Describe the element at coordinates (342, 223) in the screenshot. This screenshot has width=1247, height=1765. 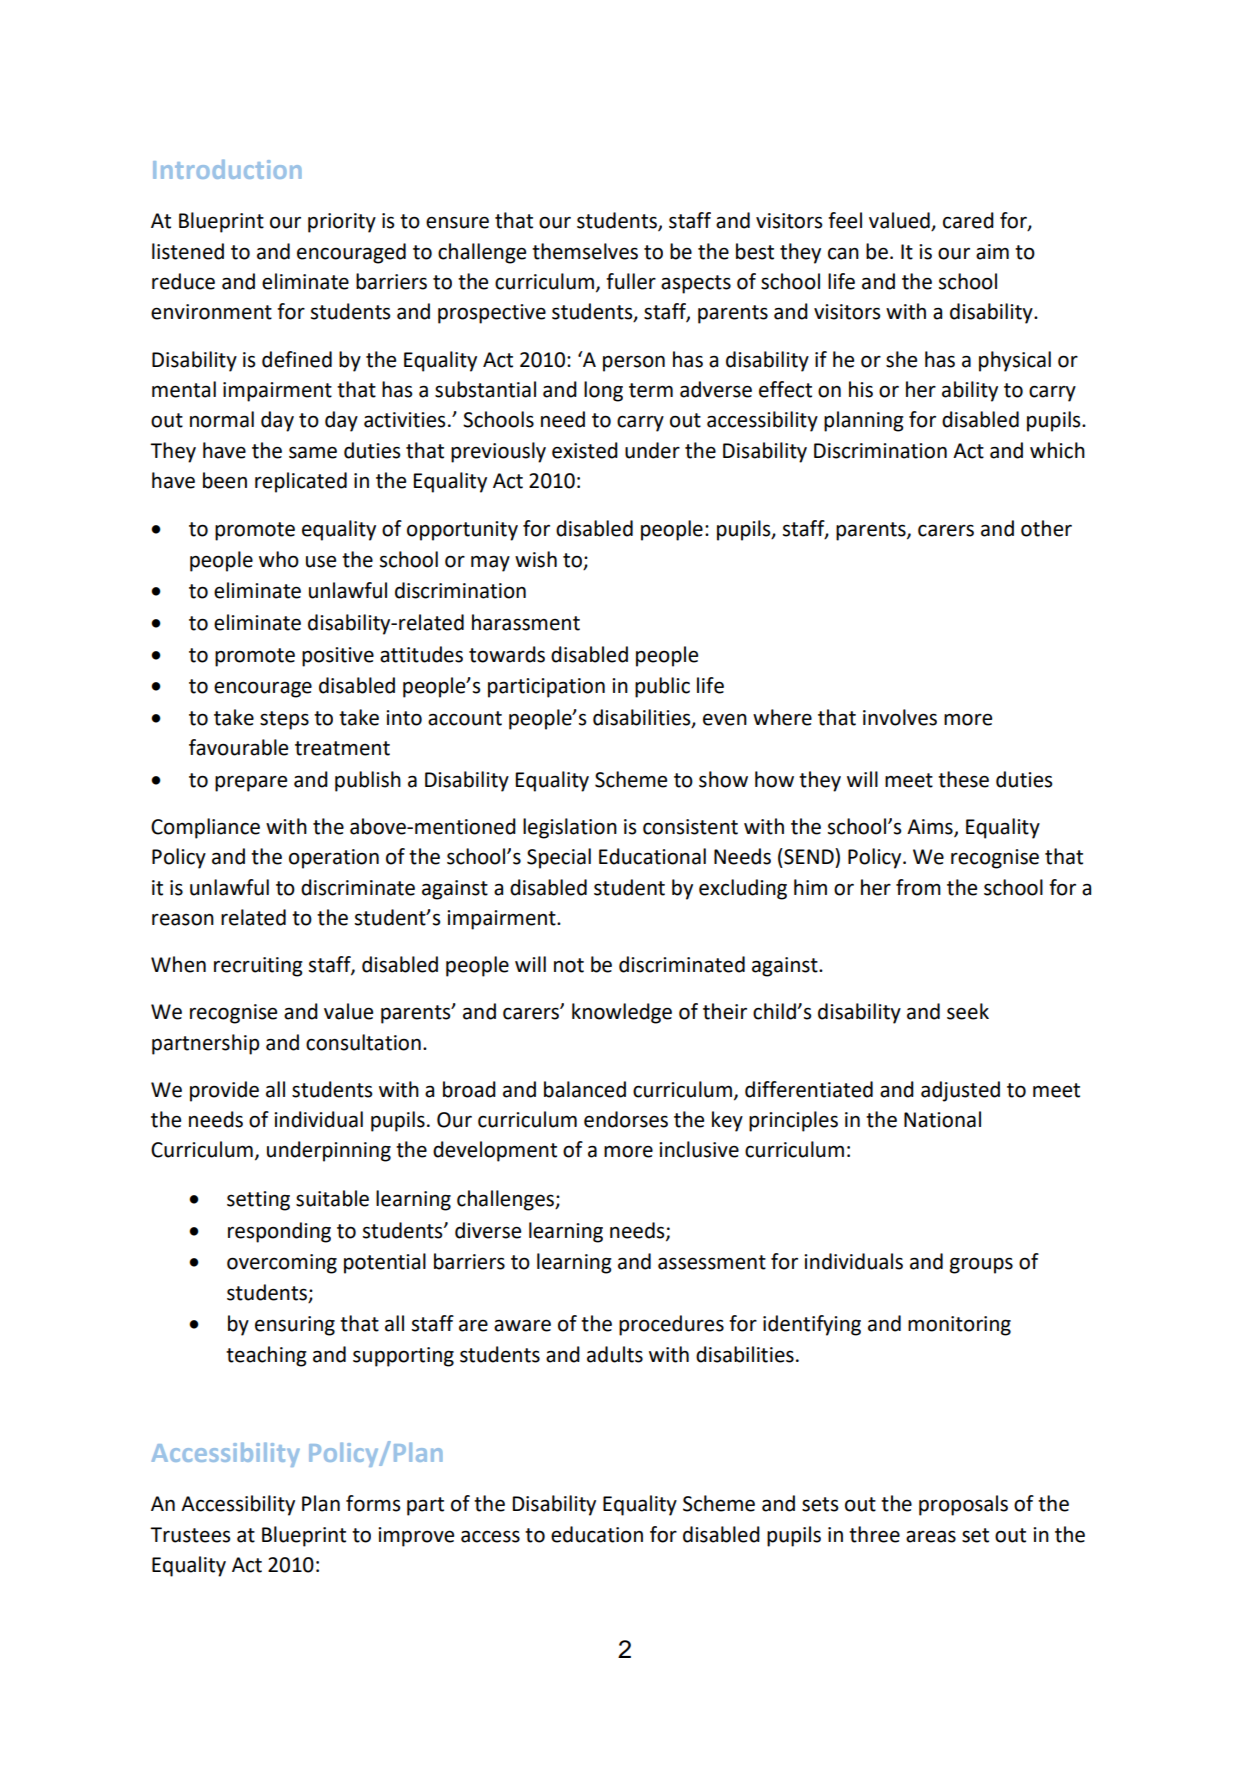
I see `priority` at that location.
